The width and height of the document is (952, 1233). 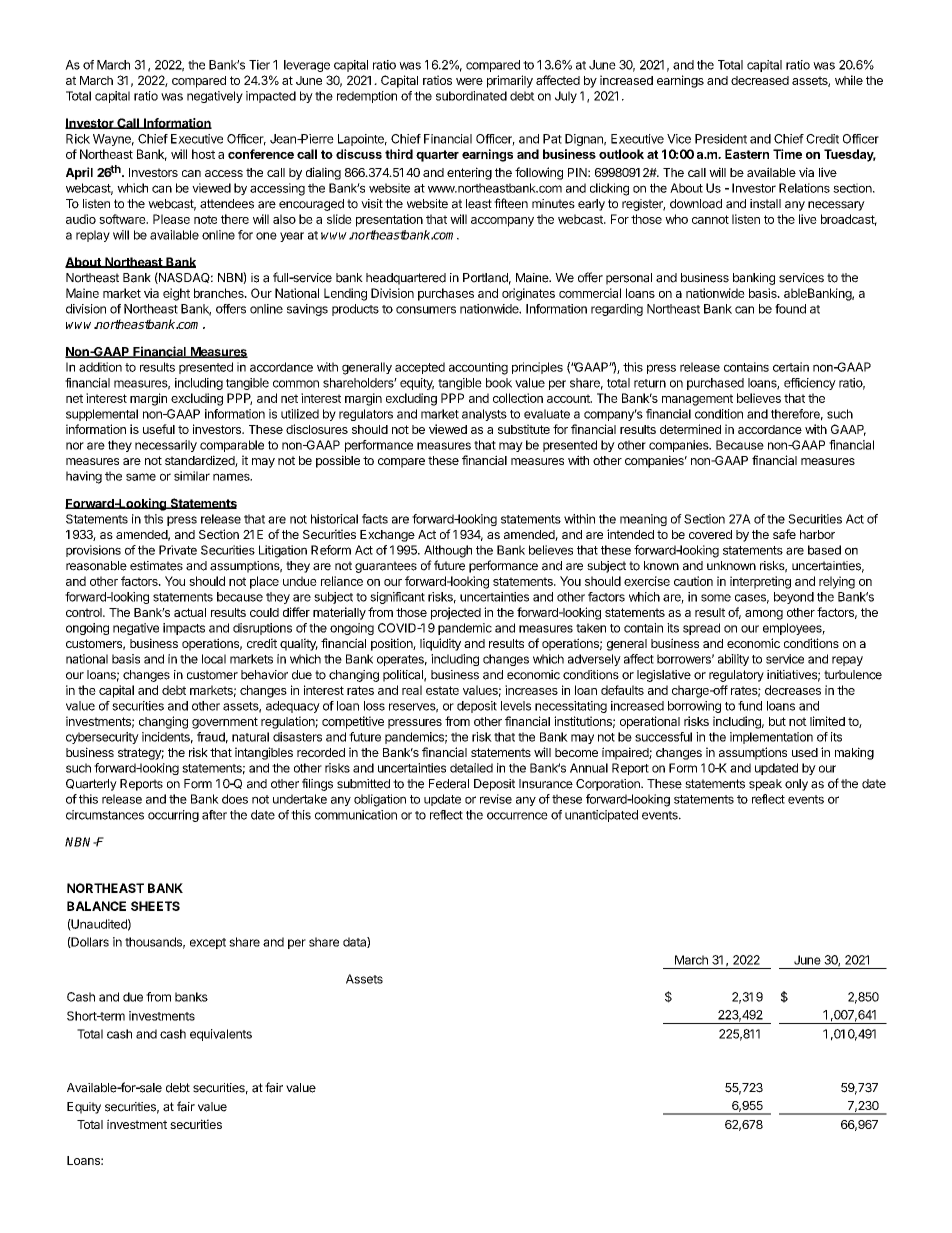 What do you see at coordinates (784, 534) in the document?
I see `safe` at bounding box center [784, 534].
